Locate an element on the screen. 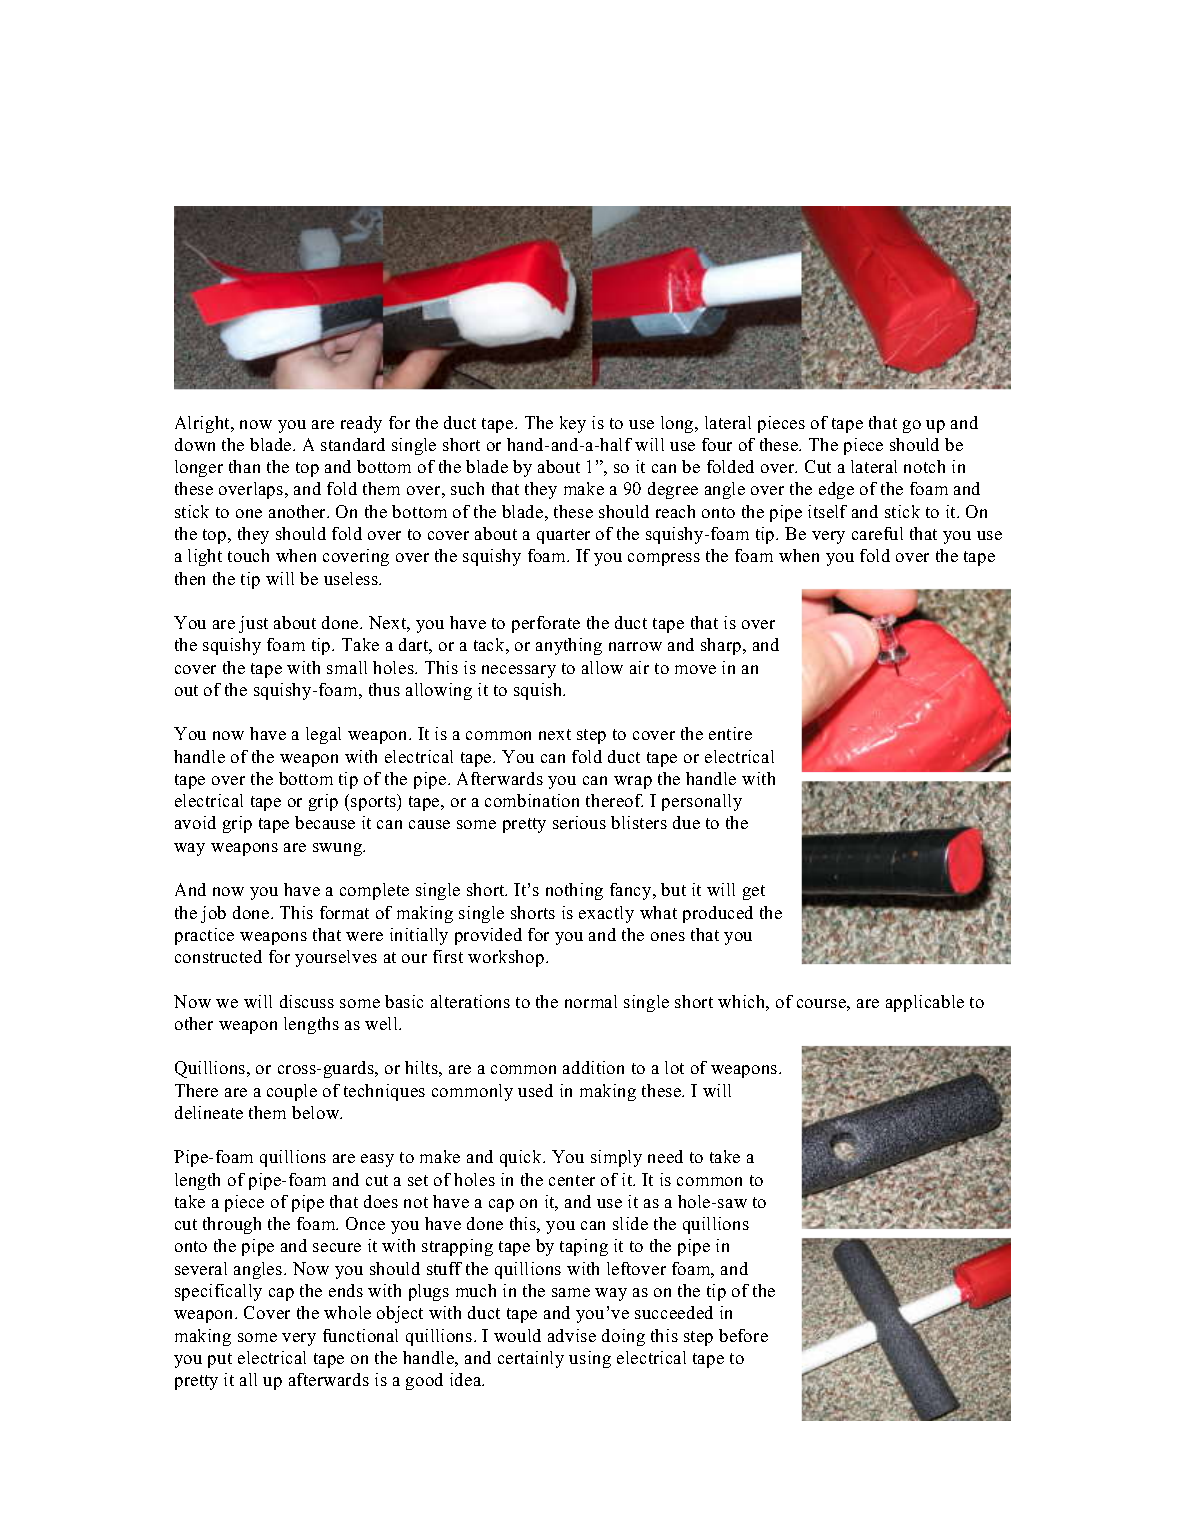 This screenshot has width=1185, height=1534. job is located at coordinates (213, 914).
